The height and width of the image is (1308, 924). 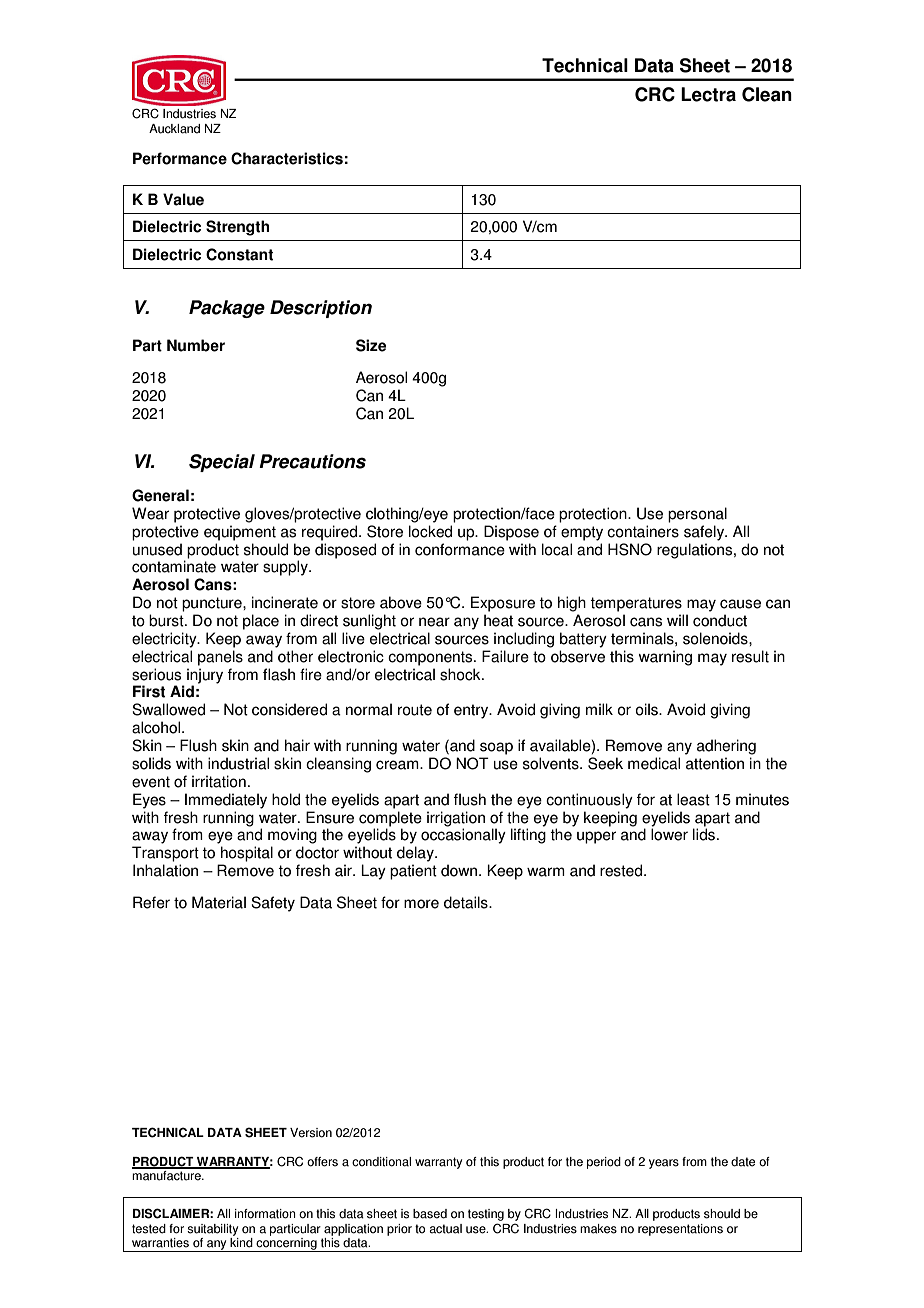 What do you see at coordinates (697, 515) in the image?
I see `personal` at bounding box center [697, 515].
